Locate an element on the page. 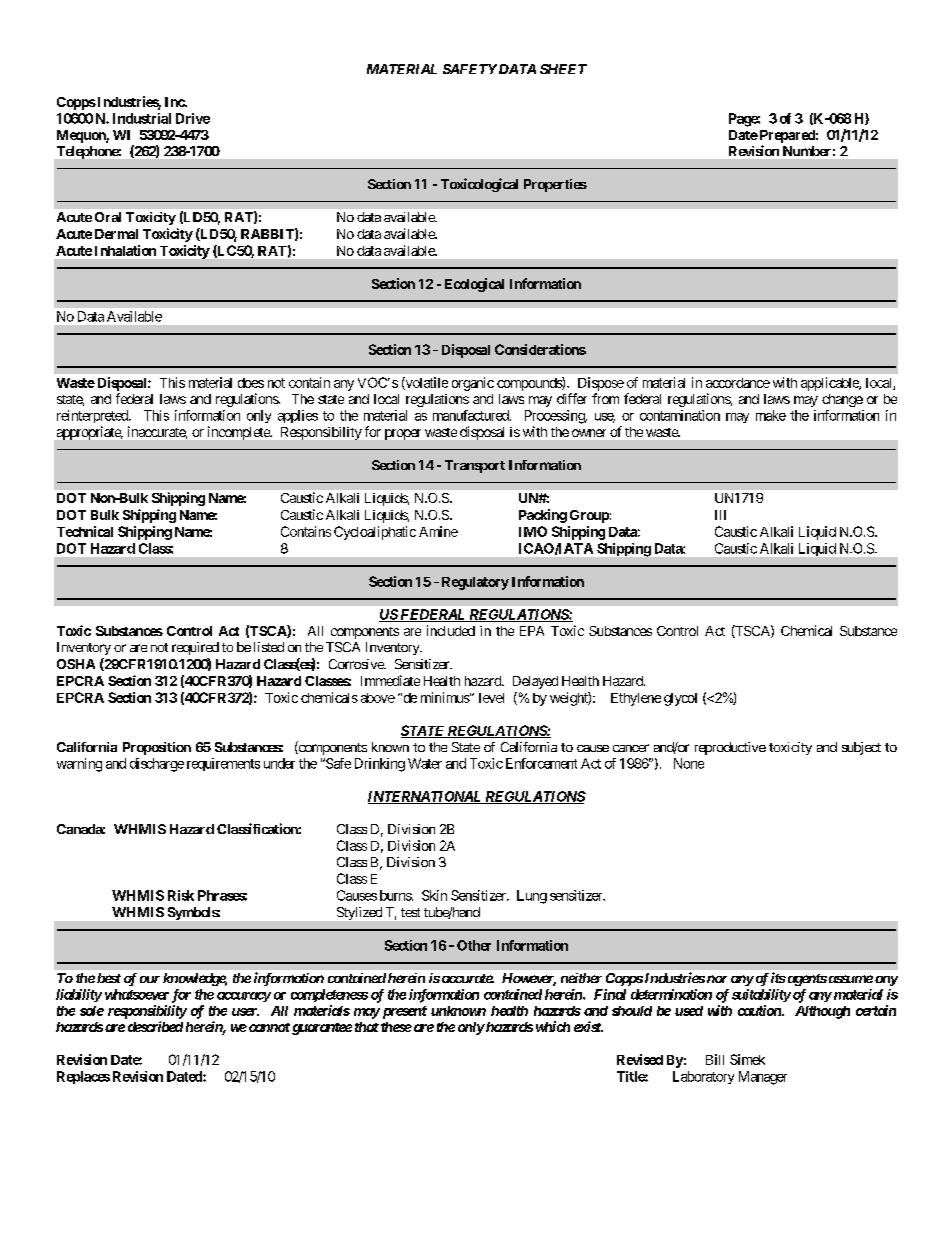 The image size is (952, 1233). whatsoever is located at coordinates (137, 994).
